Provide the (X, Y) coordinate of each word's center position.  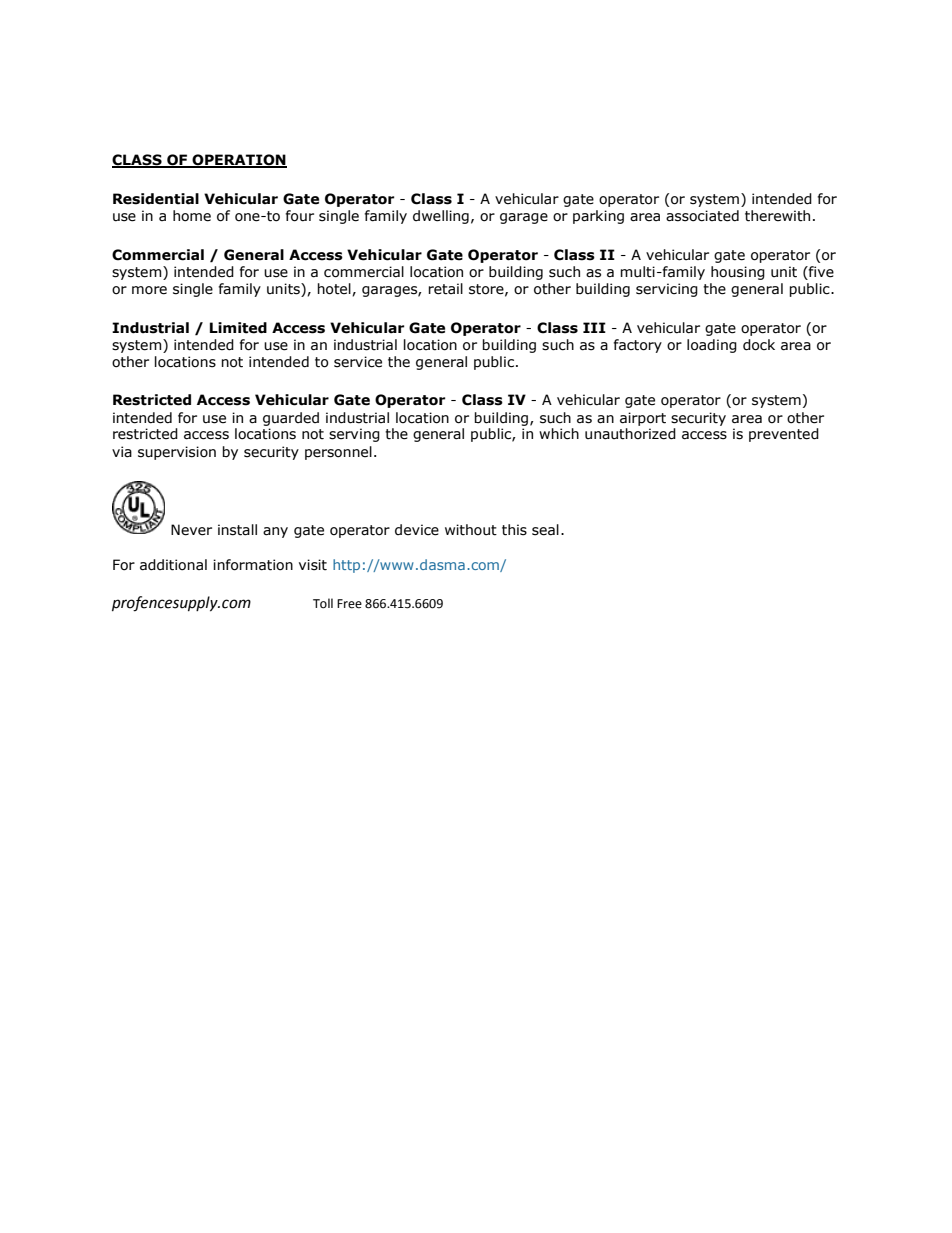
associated (702, 216)
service (358, 362)
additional (173, 565)
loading (712, 346)
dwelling (441, 217)
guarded (291, 419)
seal (545, 530)
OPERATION (238, 161)
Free (349, 604)
